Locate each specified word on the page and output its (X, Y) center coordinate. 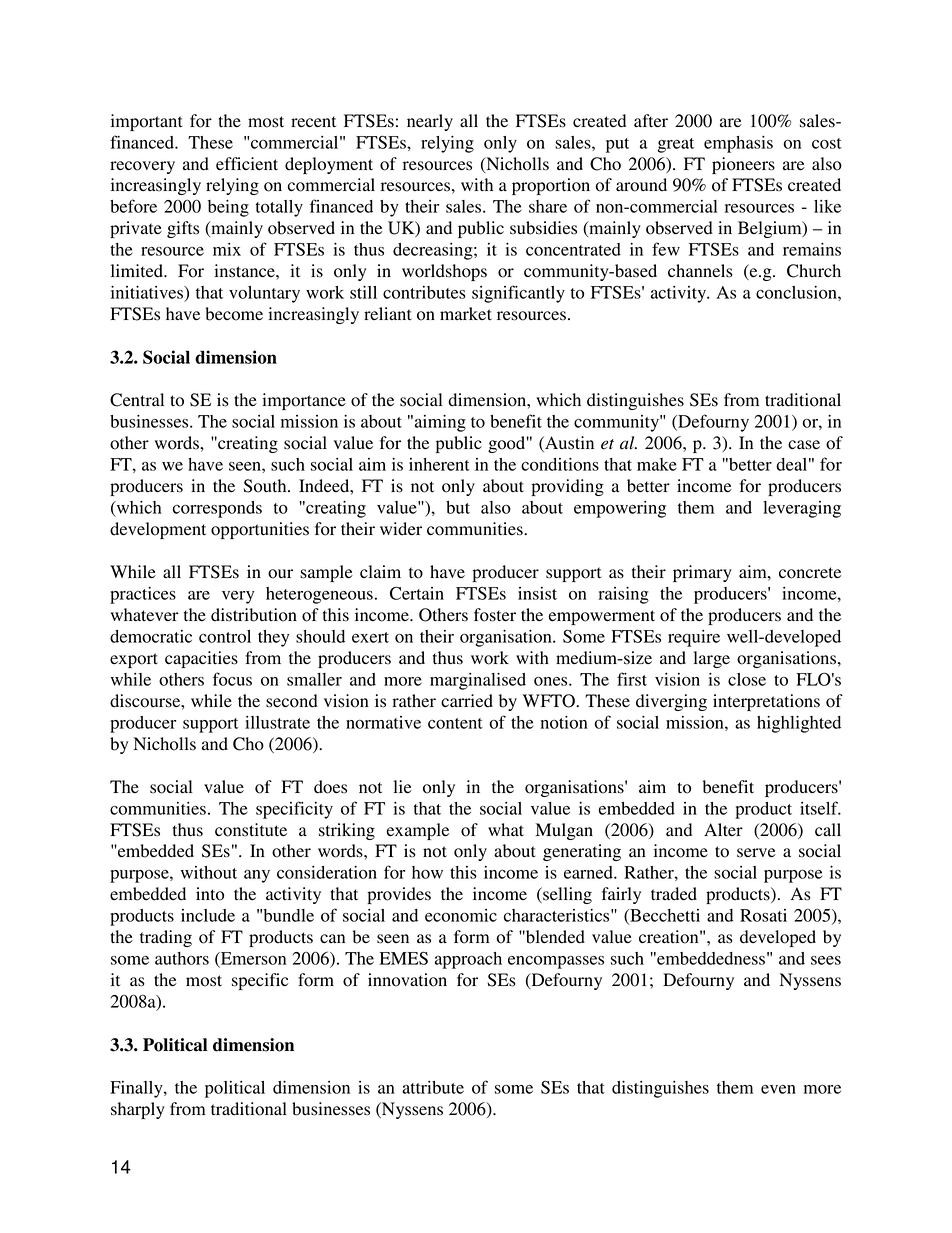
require (694, 638)
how (427, 872)
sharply (138, 1110)
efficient (247, 163)
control (225, 636)
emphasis (738, 144)
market (466, 313)
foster (495, 615)
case (804, 445)
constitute (251, 830)
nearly (430, 122)
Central (137, 400)
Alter (723, 829)
